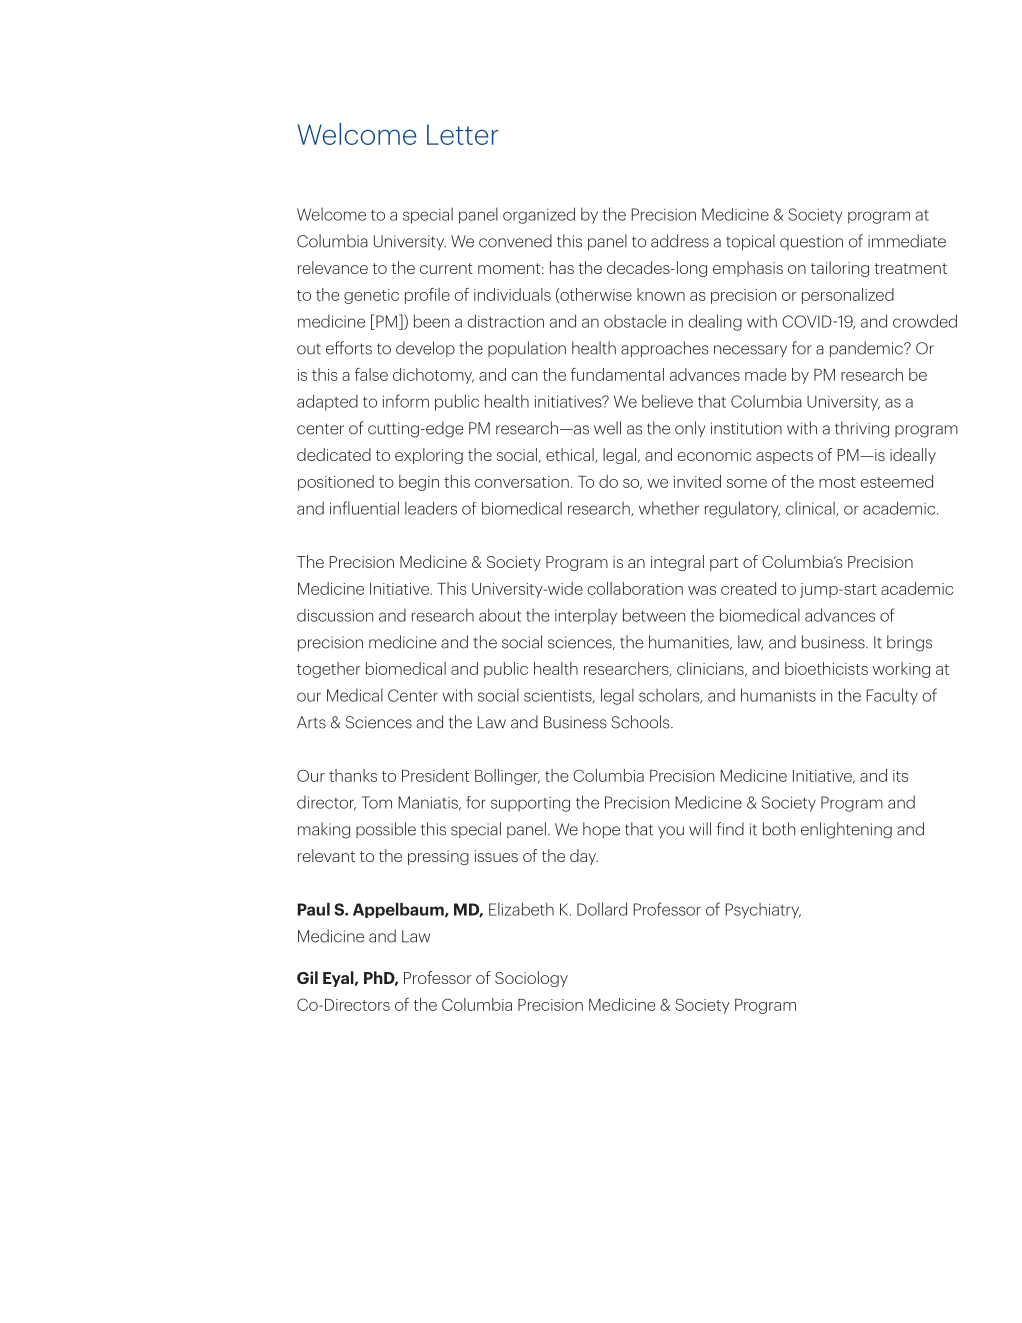 This image has width=1022, height=1323. Describe the element at coordinates (371, 374) in the image. I see `false` at that location.
